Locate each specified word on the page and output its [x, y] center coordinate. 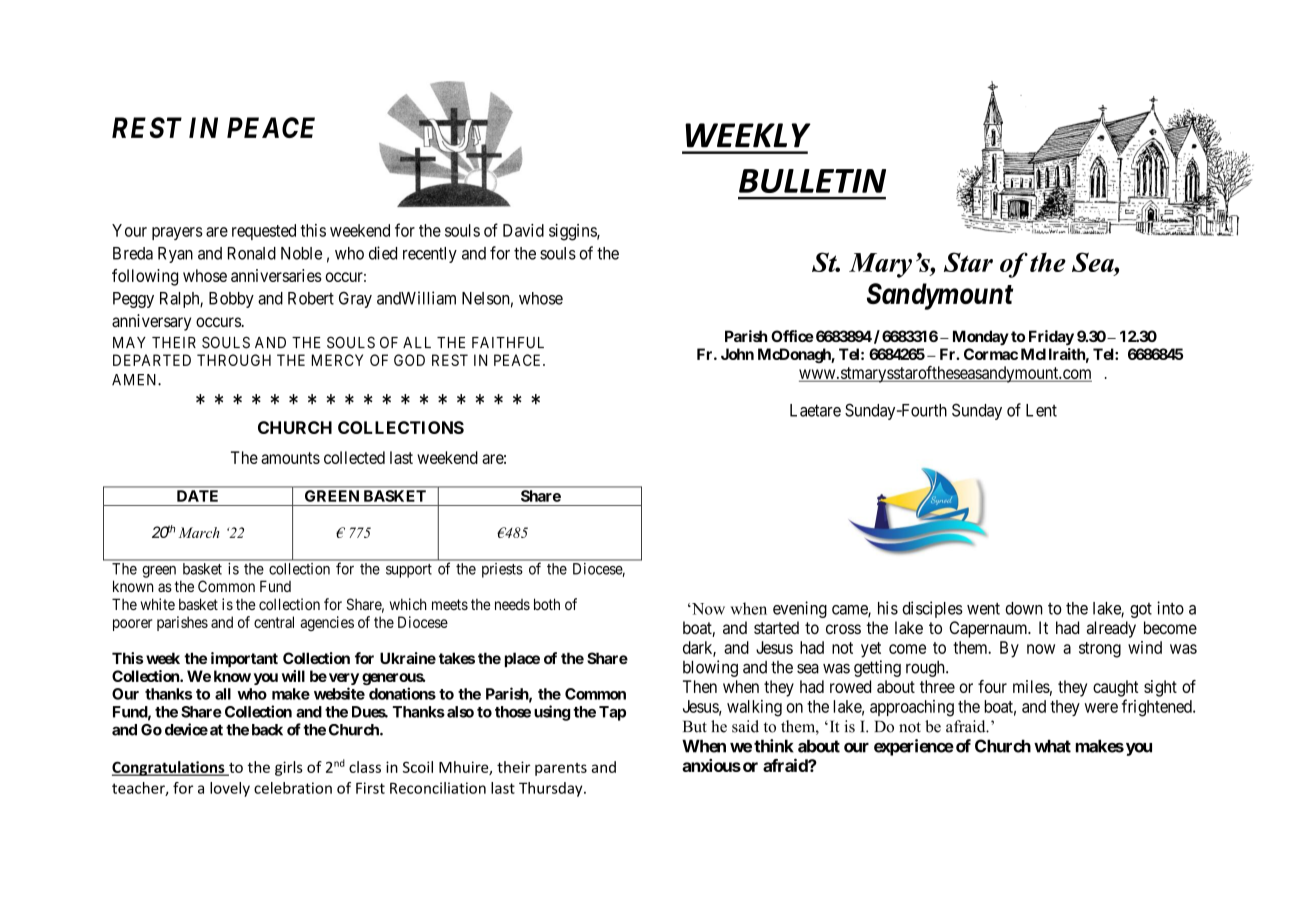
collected [354, 457]
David [523, 230]
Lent [1041, 410]
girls [289, 768]
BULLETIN [812, 181]
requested [264, 232]
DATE [197, 496]
